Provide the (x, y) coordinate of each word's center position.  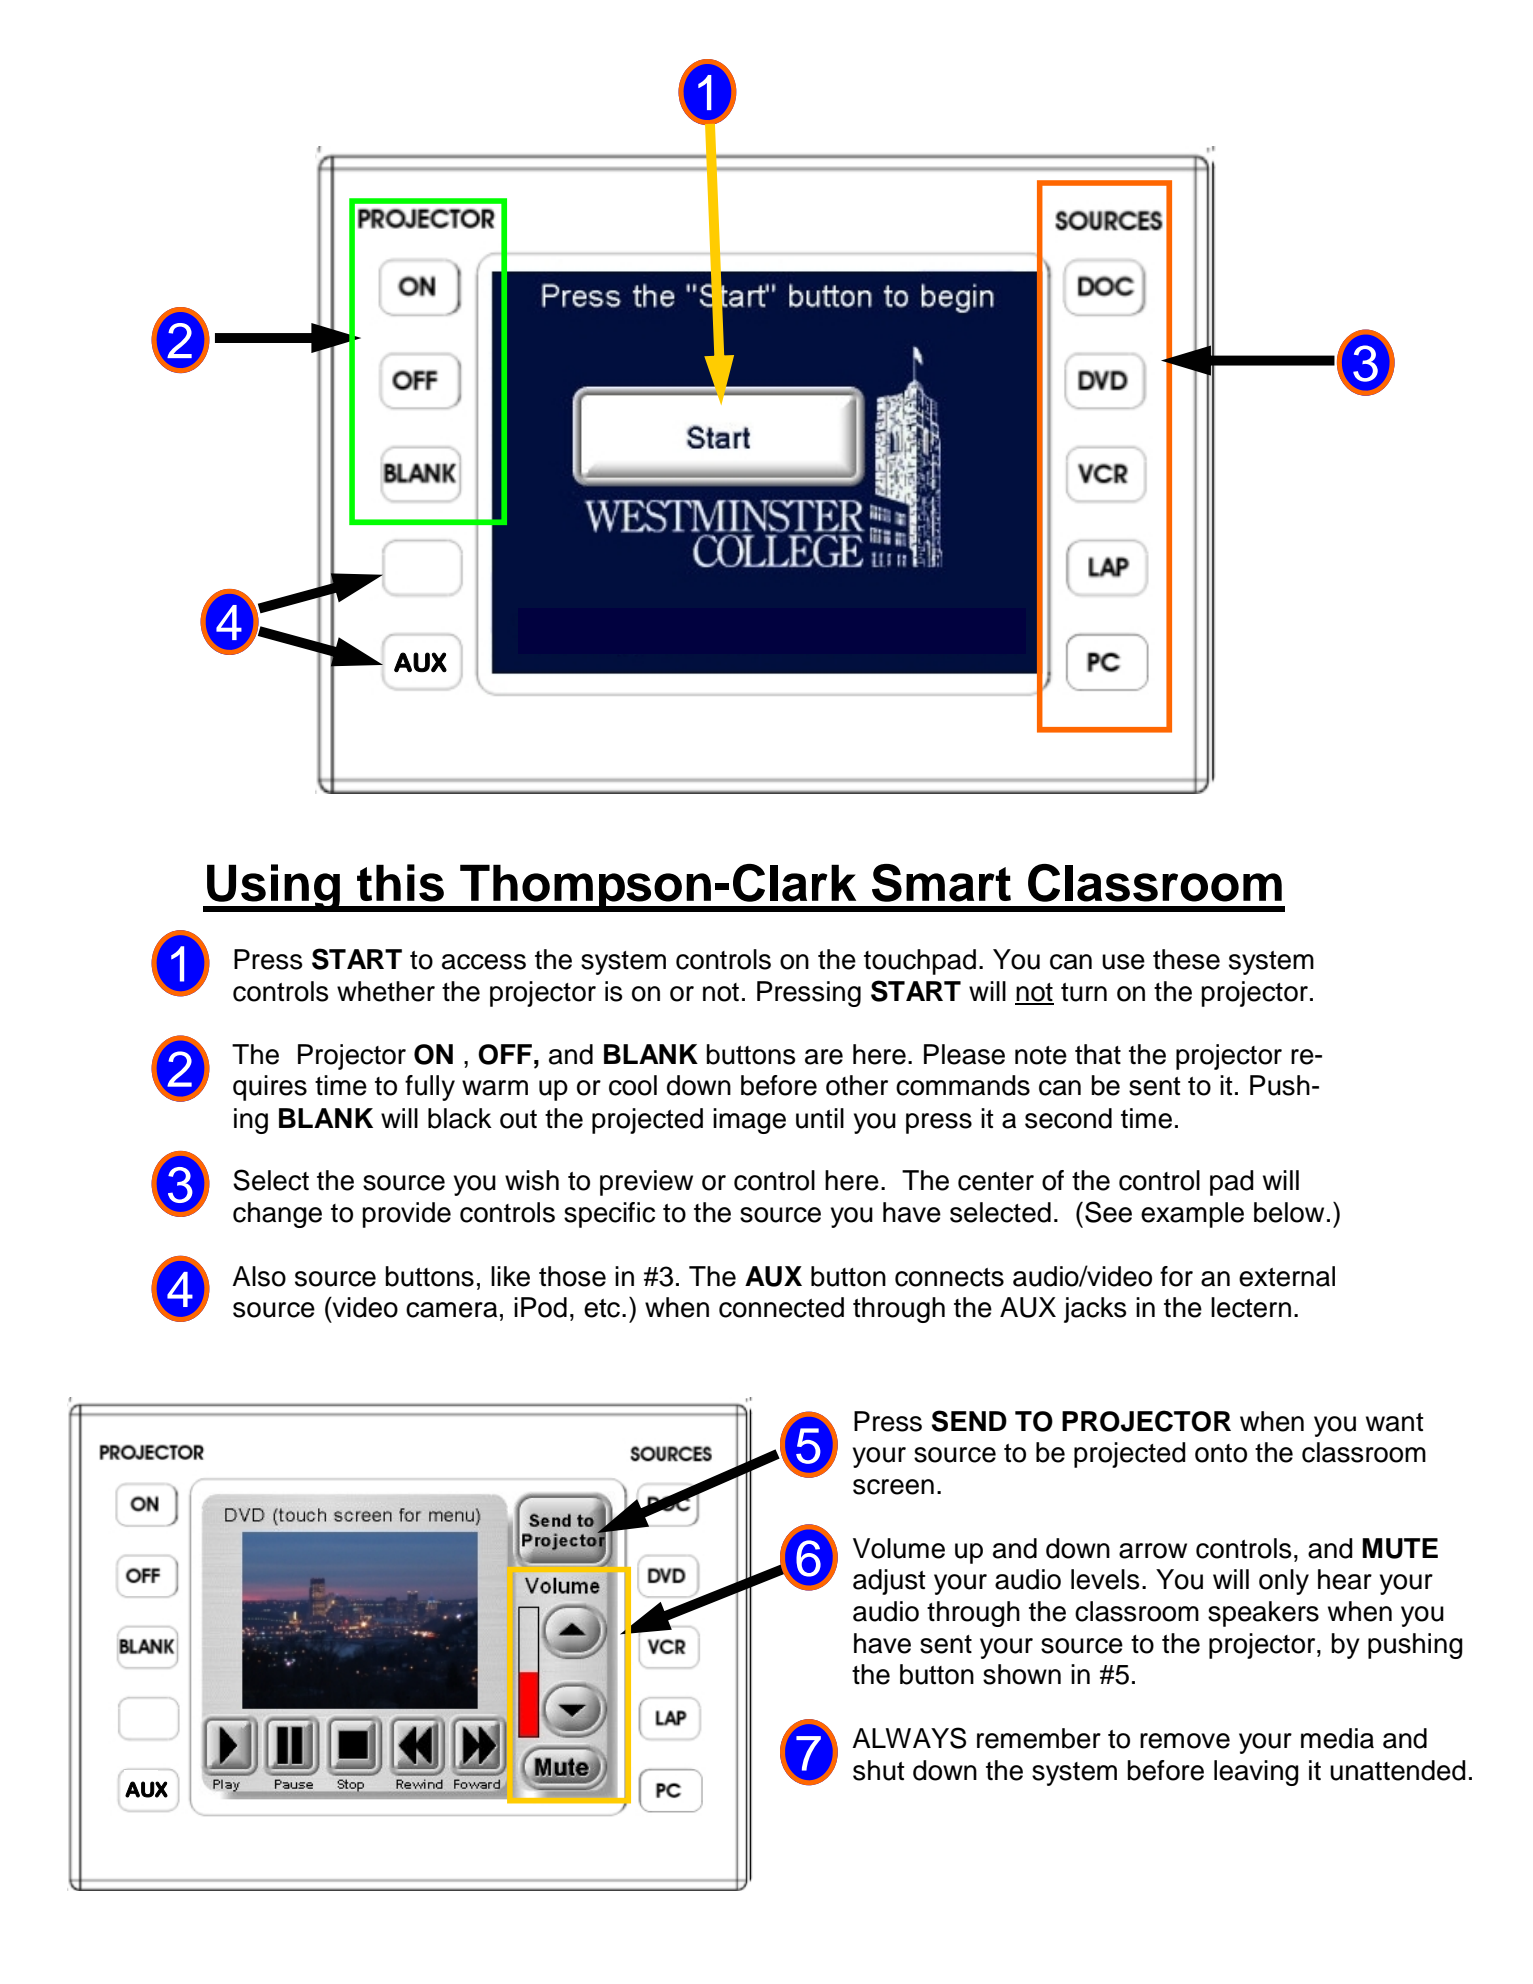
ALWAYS (909, 1738)
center (996, 1181)
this (400, 883)
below (1289, 1212)
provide (406, 1215)
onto (1221, 1453)
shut (879, 1770)
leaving (1256, 1773)
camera (451, 1310)
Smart (941, 883)
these (1186, 959)
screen (893, 1487)
